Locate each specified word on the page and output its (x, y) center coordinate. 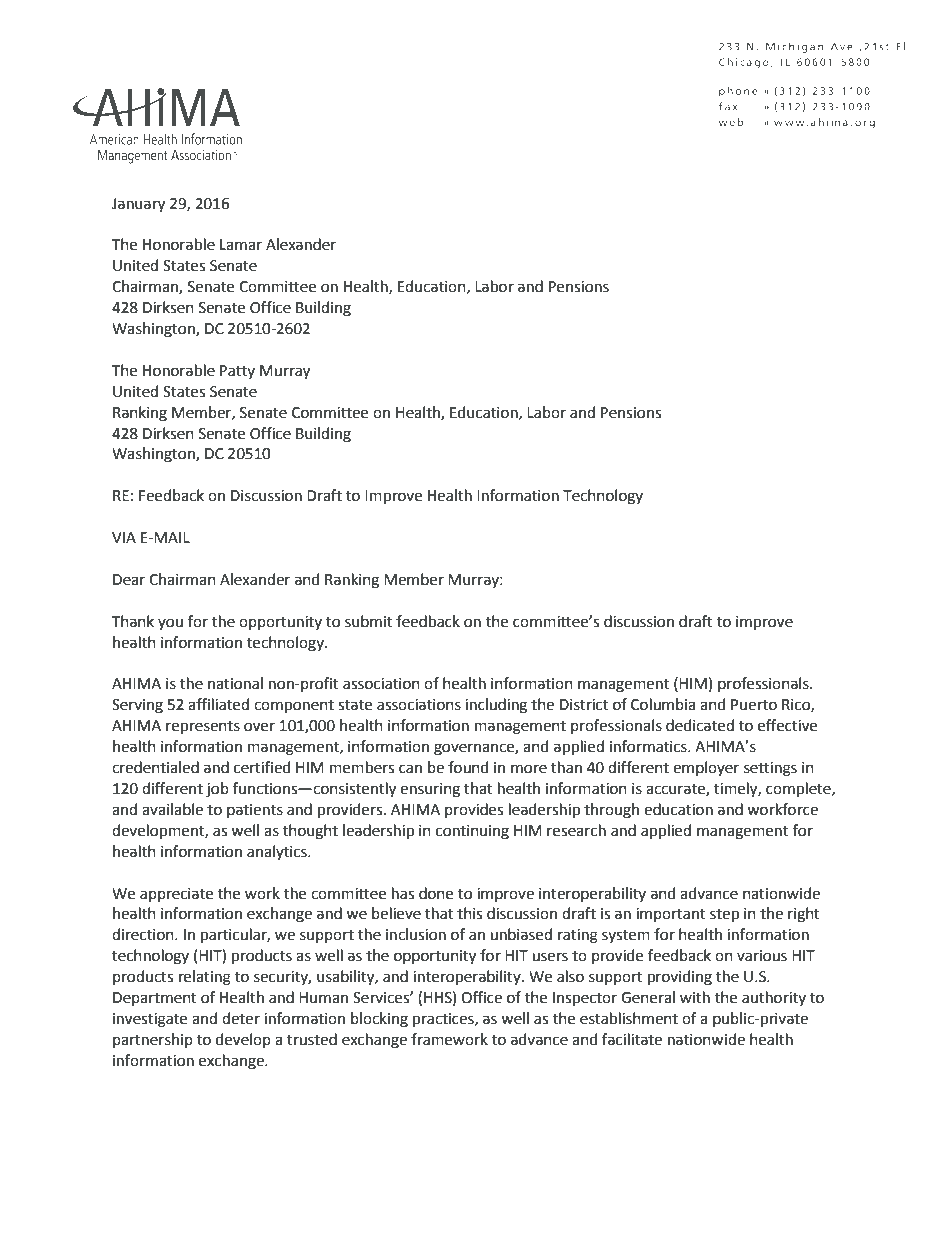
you (170, 624)
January (138, 205)
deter (241, 1018)
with (695, 997)
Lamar (241, 245)
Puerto (754, 705)
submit (368, 621)
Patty (237, 372)
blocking (379, 1020)
